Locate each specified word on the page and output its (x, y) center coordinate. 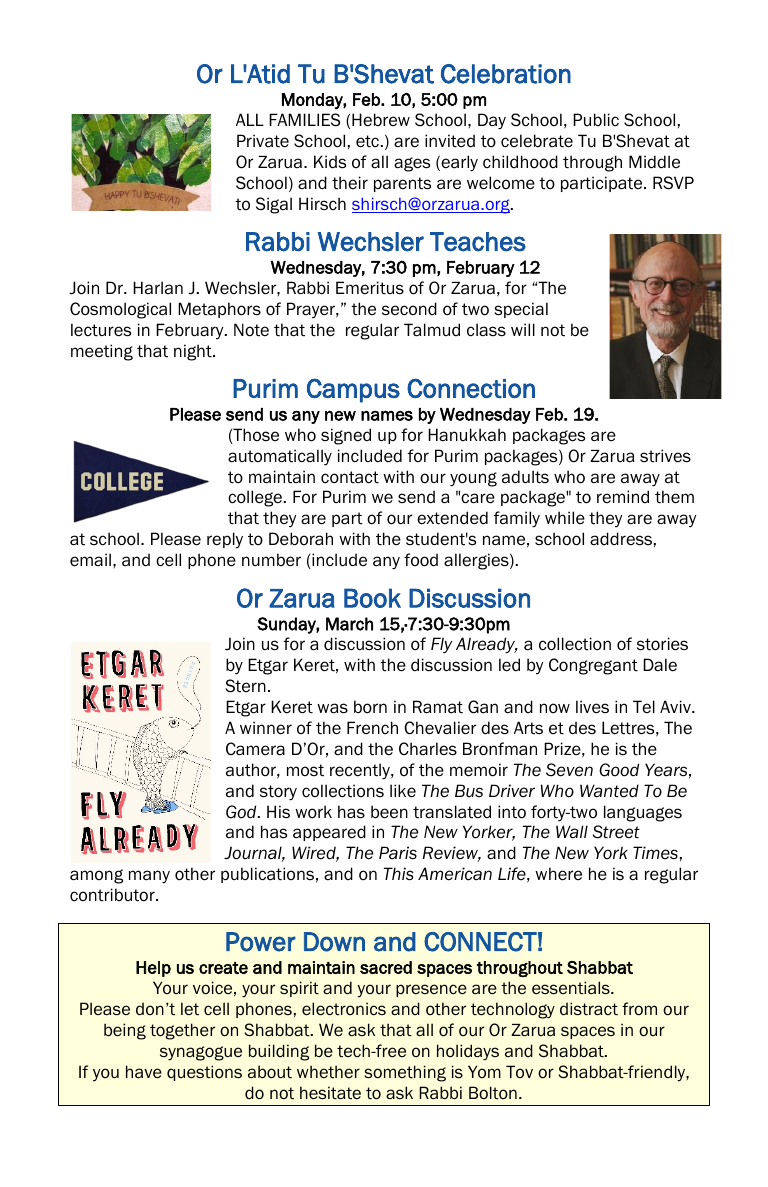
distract (589, 1009)
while (565, 518)
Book (372, 598)
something (405, 1073)
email (90, 560)
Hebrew (381, 120)
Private (263, 141)
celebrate (537, 141)
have (144, 1072)
